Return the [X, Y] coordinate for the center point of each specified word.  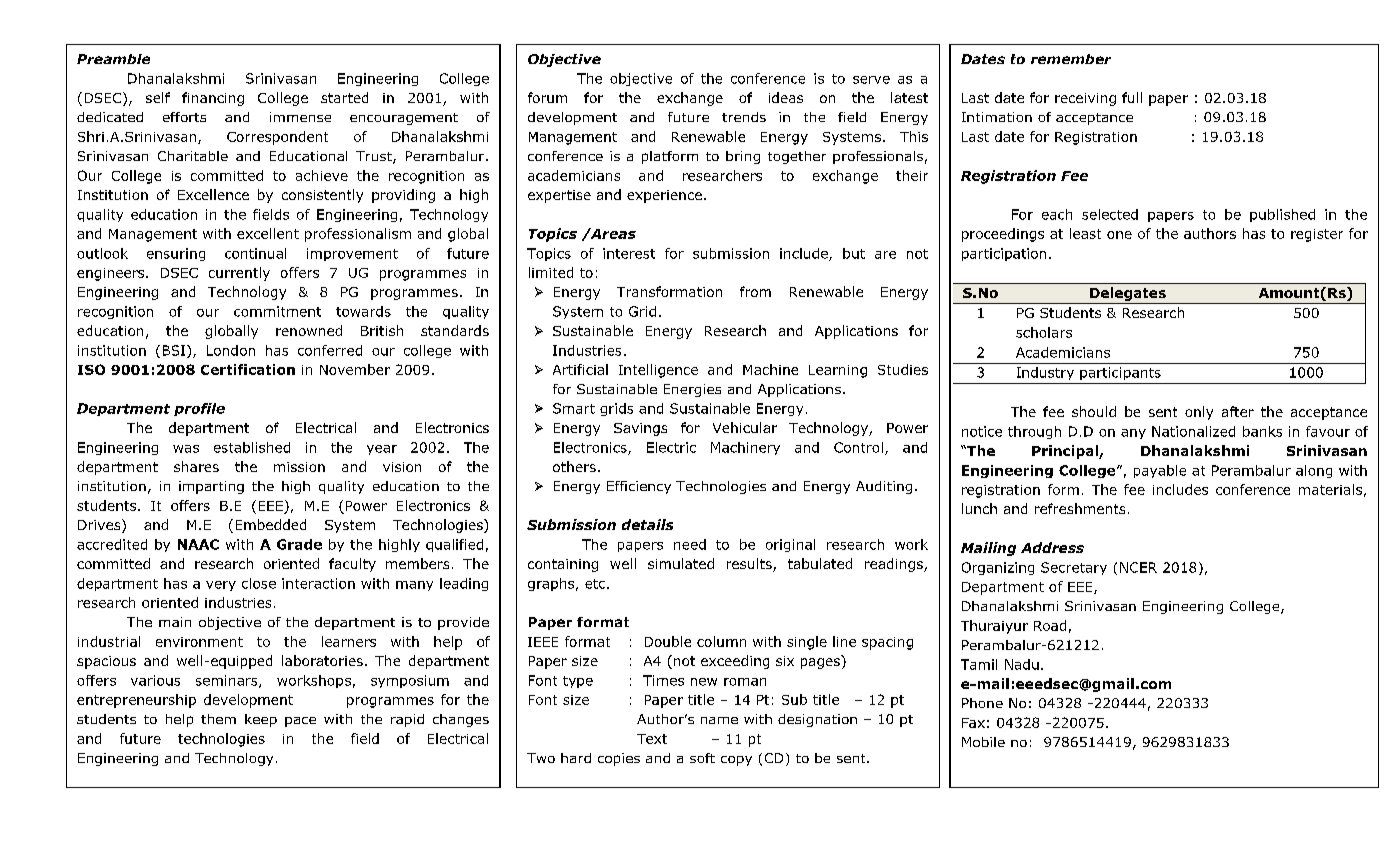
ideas [786, 97]
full [1132, 97]
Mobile [983, 742]
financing [213, 99]
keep [261, 720]
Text [652, 739]
